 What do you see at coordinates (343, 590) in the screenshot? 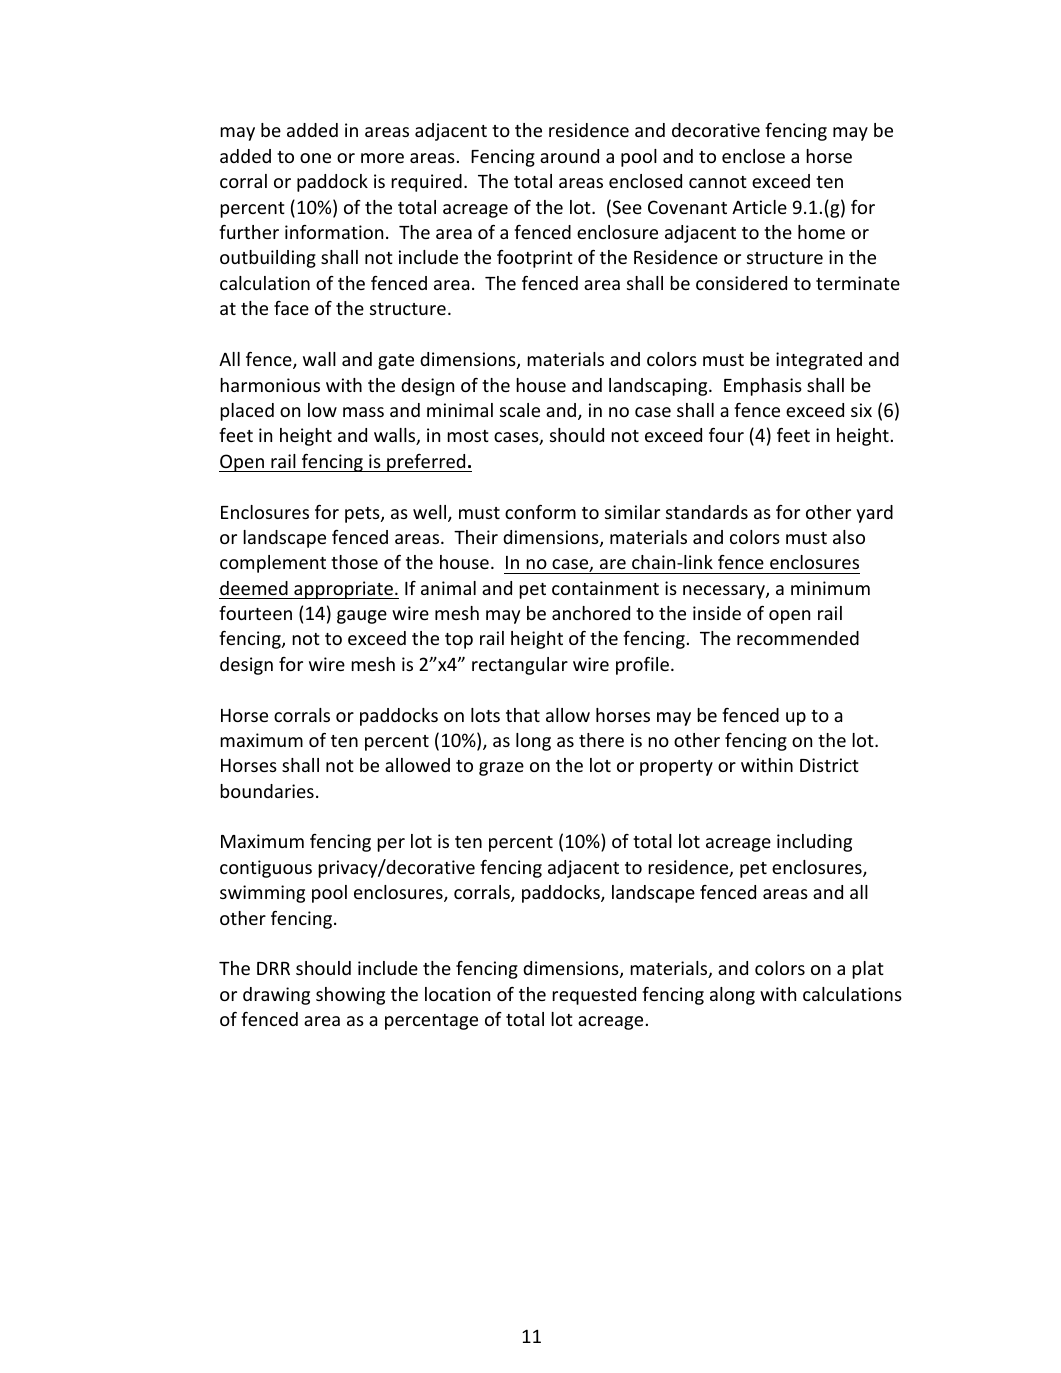
I see `appropriate` at bounding box center [343, 590].
